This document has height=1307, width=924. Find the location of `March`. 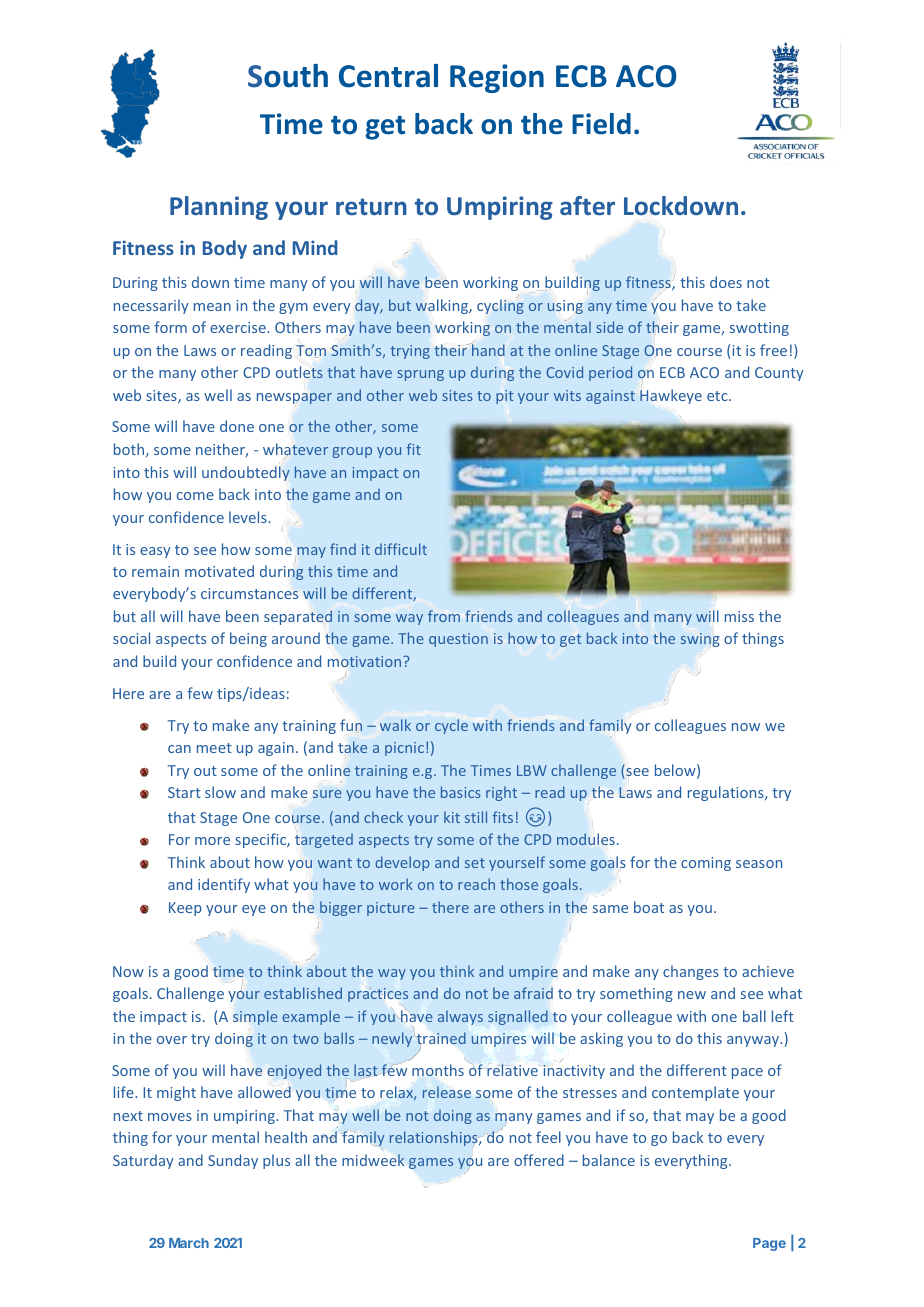

March is located at coordinates (189, 1243).
